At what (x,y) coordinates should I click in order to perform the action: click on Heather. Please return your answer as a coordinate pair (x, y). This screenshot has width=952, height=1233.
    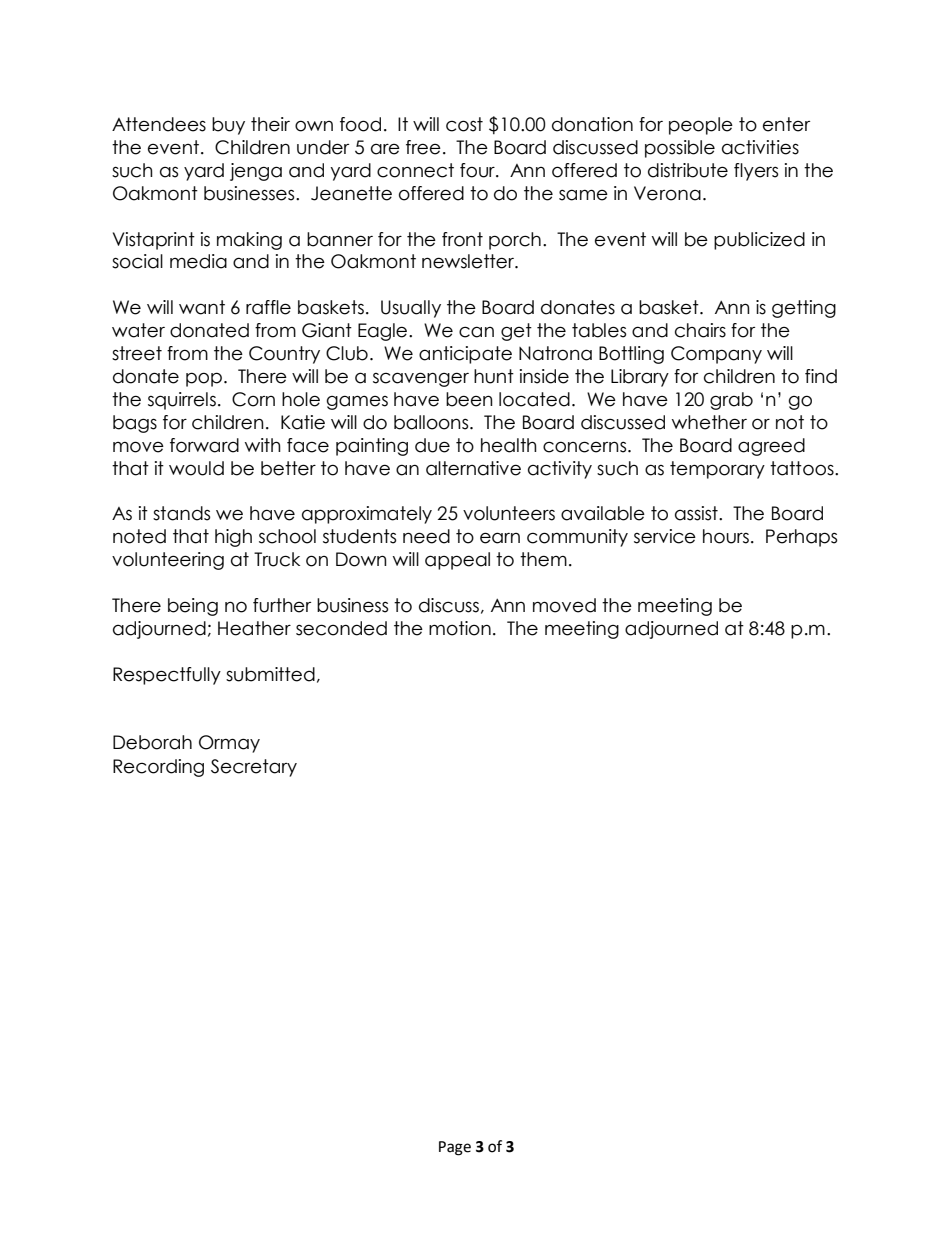
    Looking at the image, I should click on (254, 628).
